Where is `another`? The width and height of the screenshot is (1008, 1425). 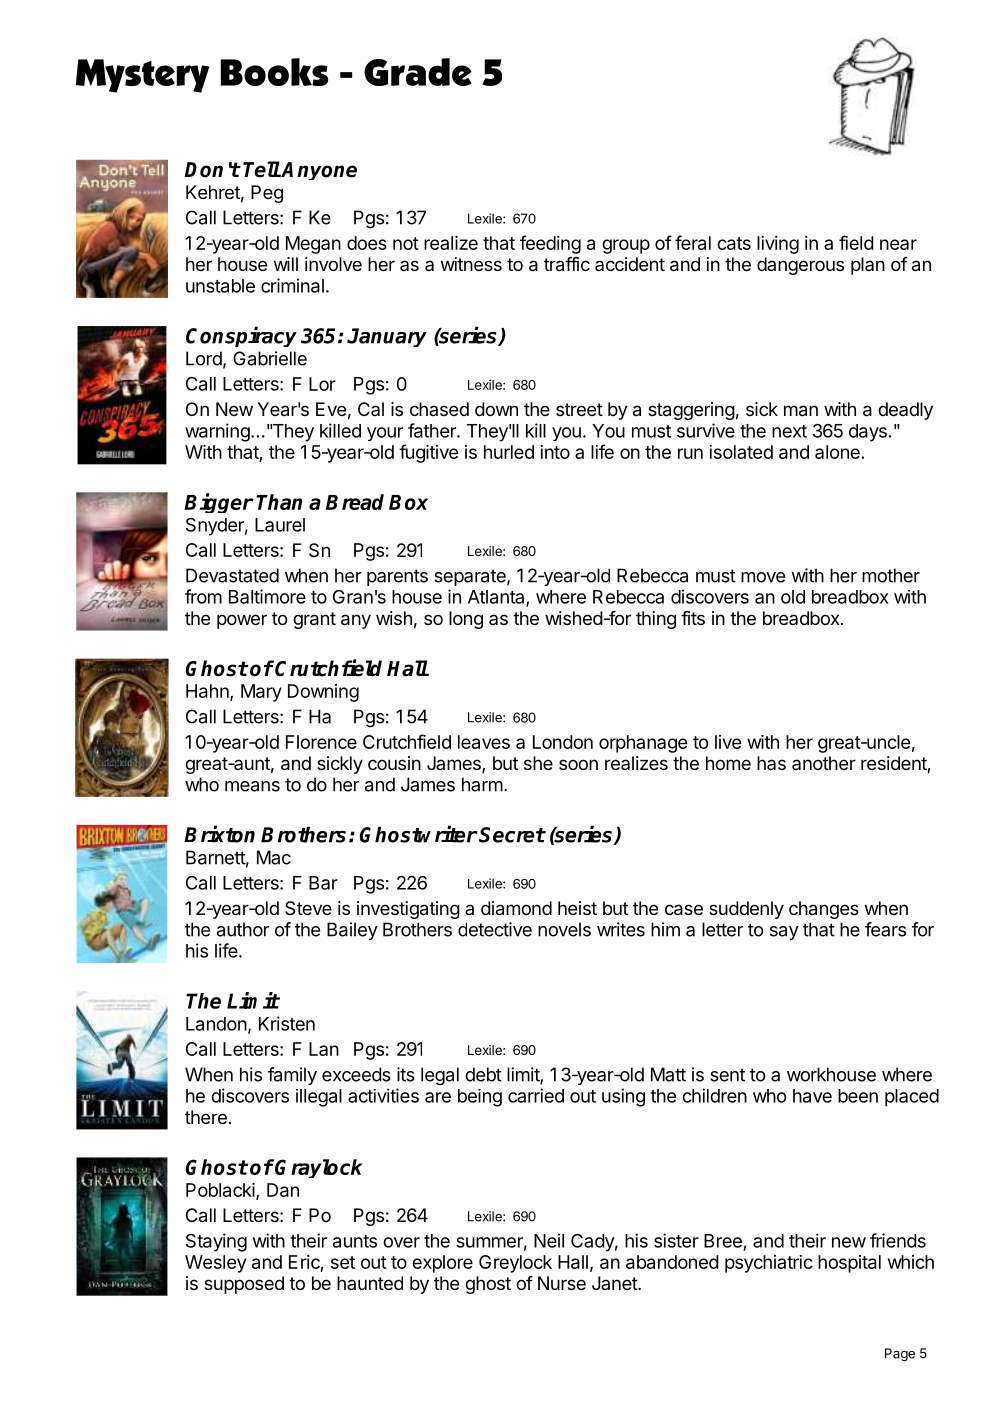 another is located at coordinates (824, 763).
